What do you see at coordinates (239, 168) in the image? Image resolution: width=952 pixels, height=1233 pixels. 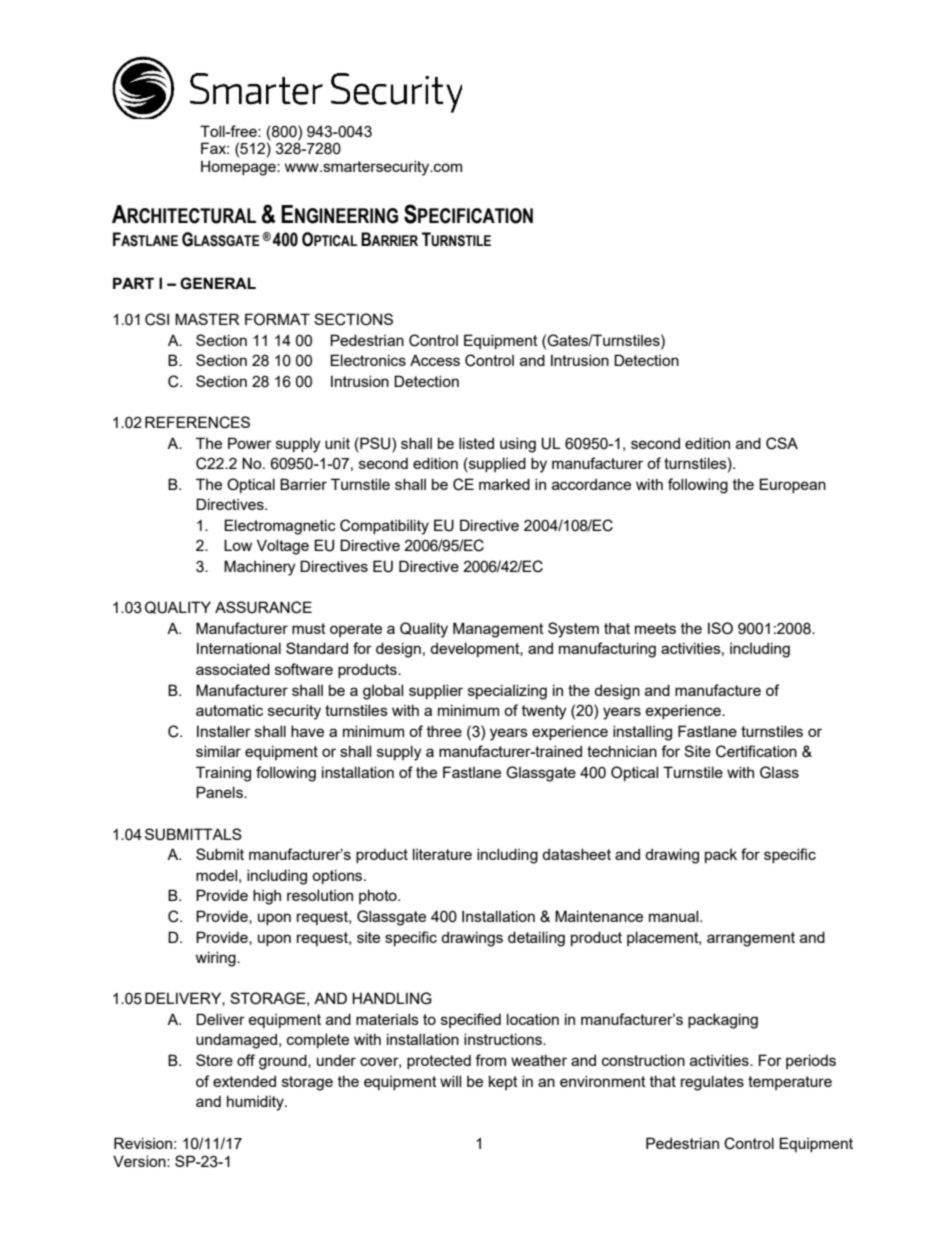 I see `Homepage` at bounding box center [239, 168].
